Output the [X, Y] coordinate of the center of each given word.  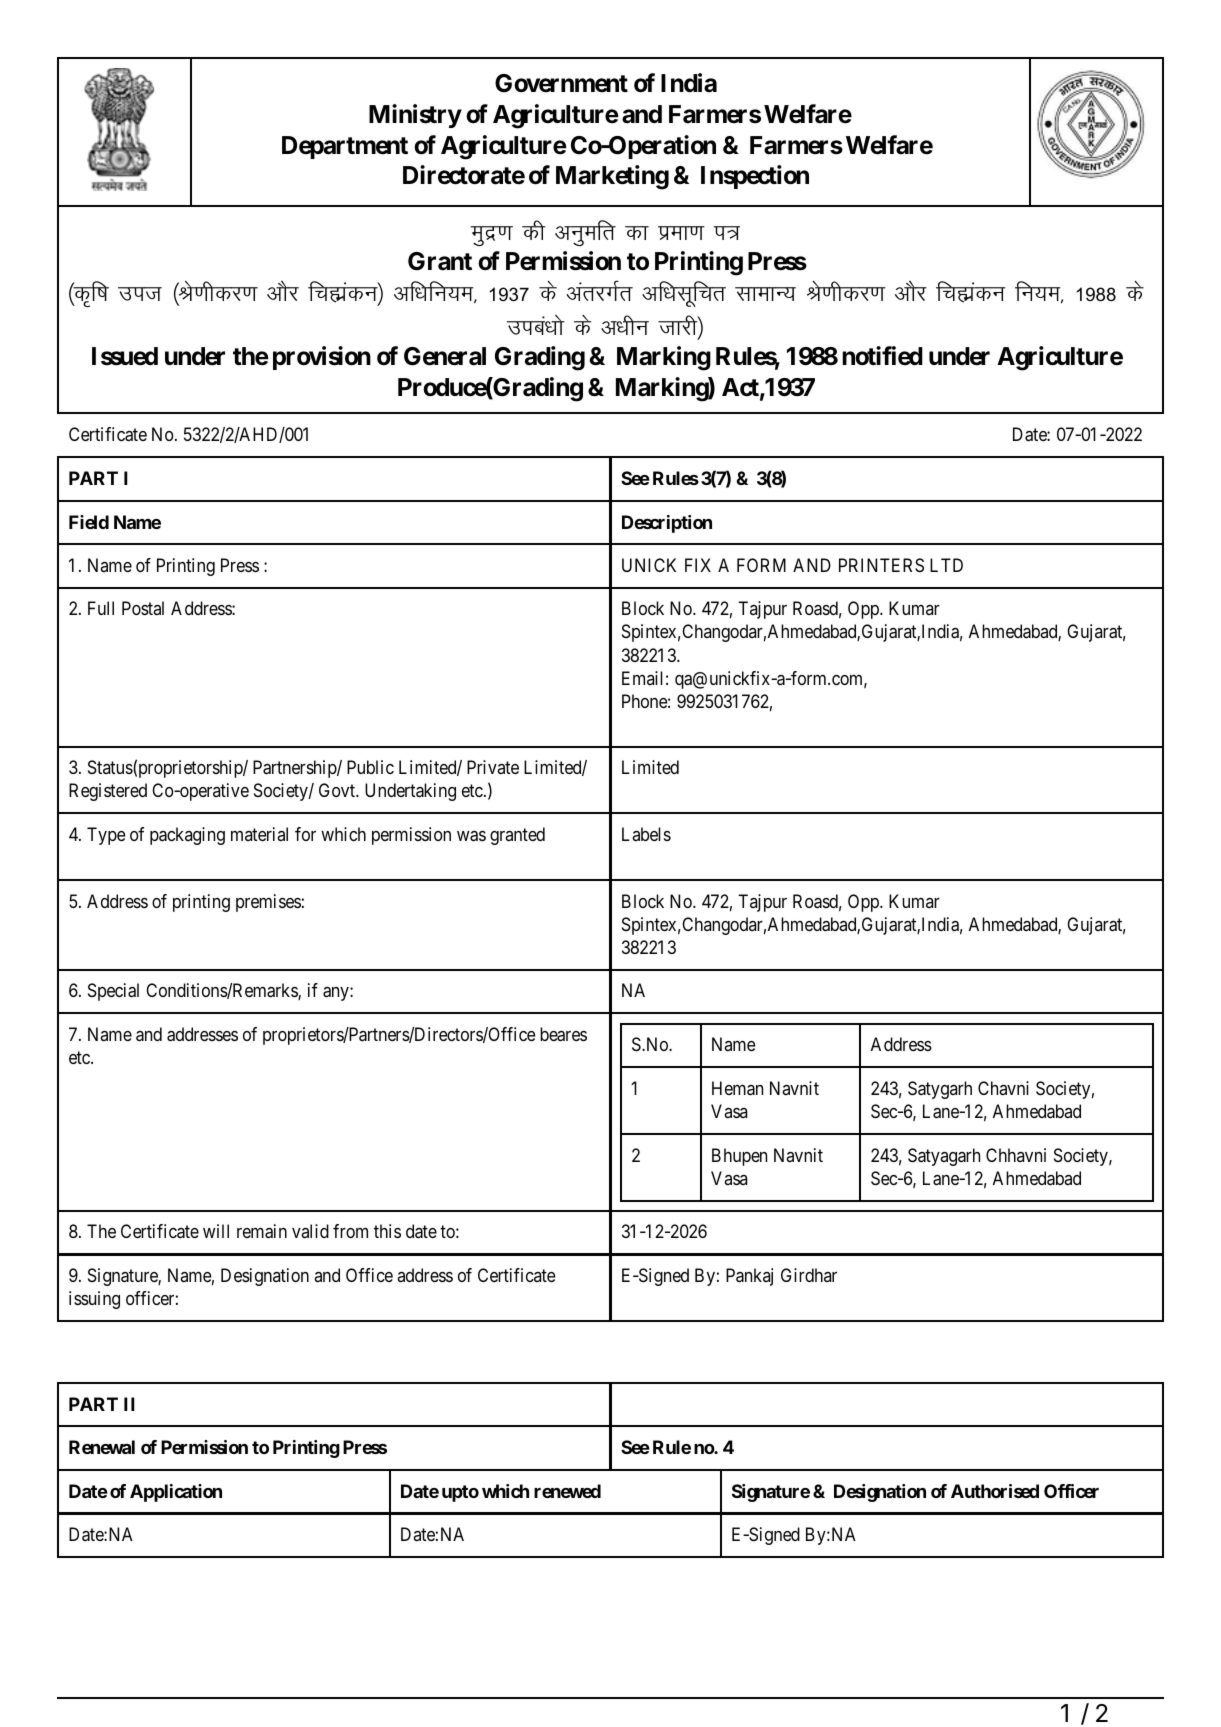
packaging [187, 836]
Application [176, 1493]
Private [493, 767]
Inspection [755, 177]
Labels [646, 834]
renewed [567, 1491]
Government [561, 83]
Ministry [415, 116]
